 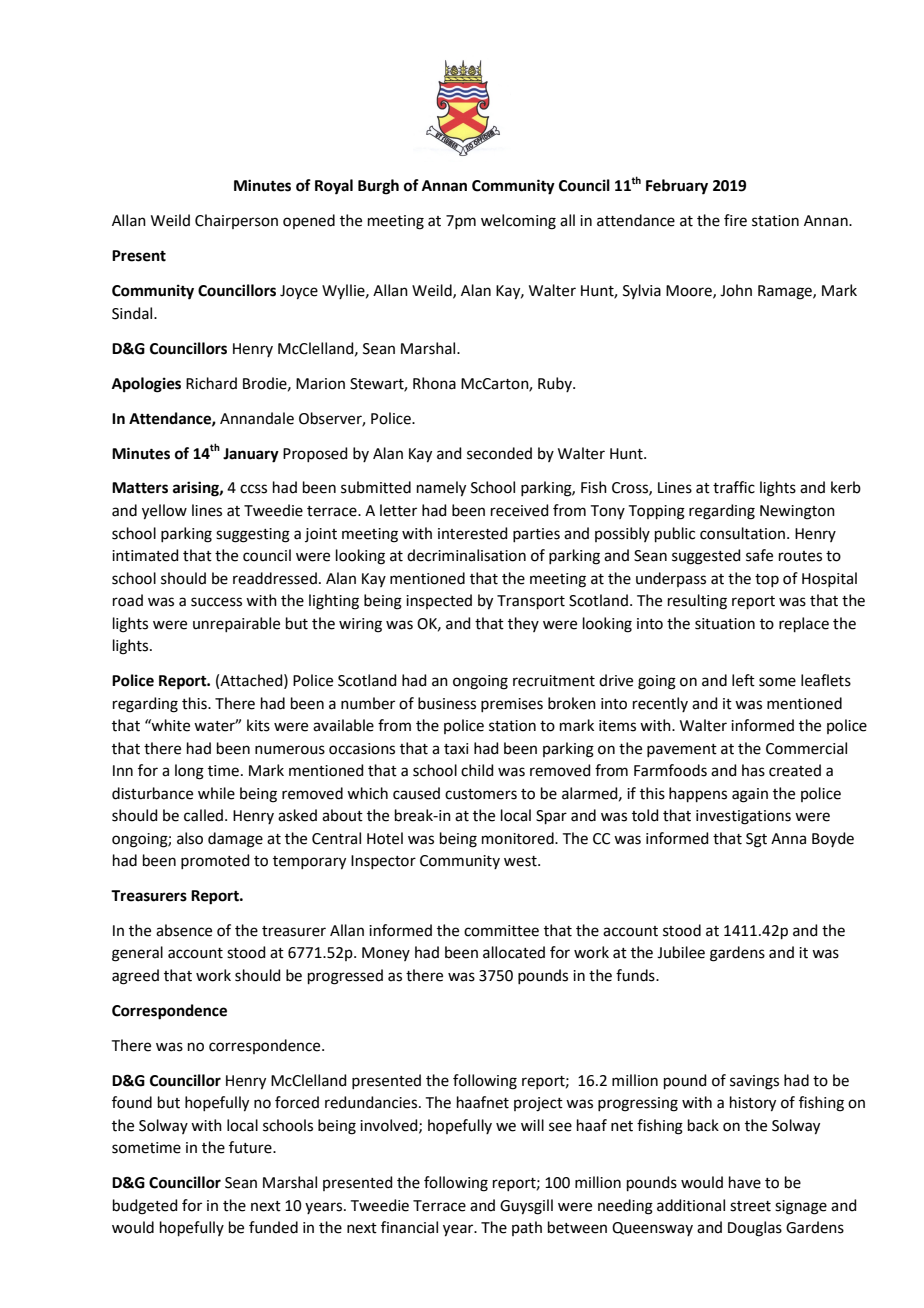 What do you see at coordinates (743, 680) in the page?
I see `left` at bounding box center [743, 680].
